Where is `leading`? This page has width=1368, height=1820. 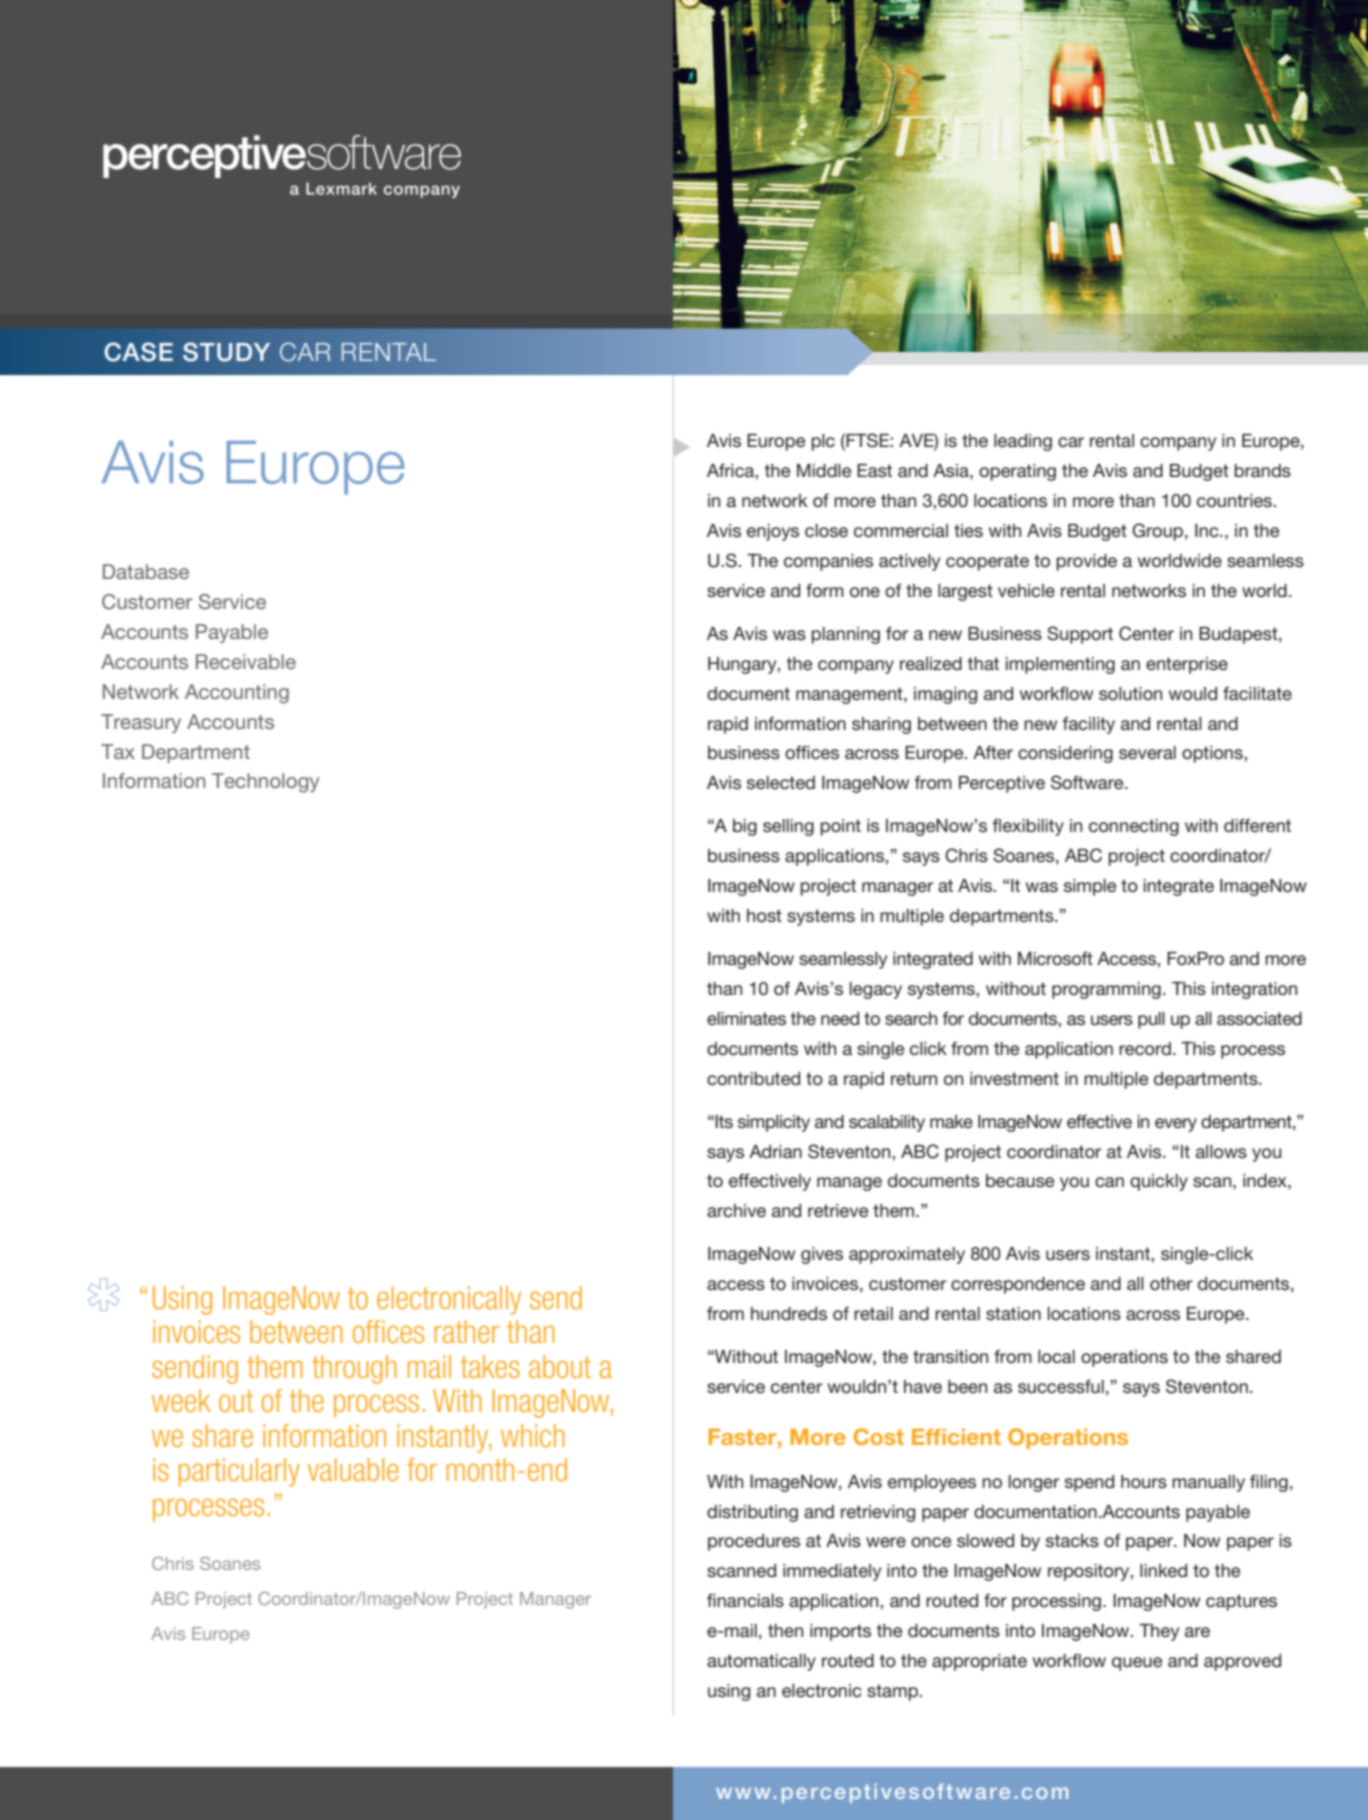
leading is located at coordinates (1023, 442).
